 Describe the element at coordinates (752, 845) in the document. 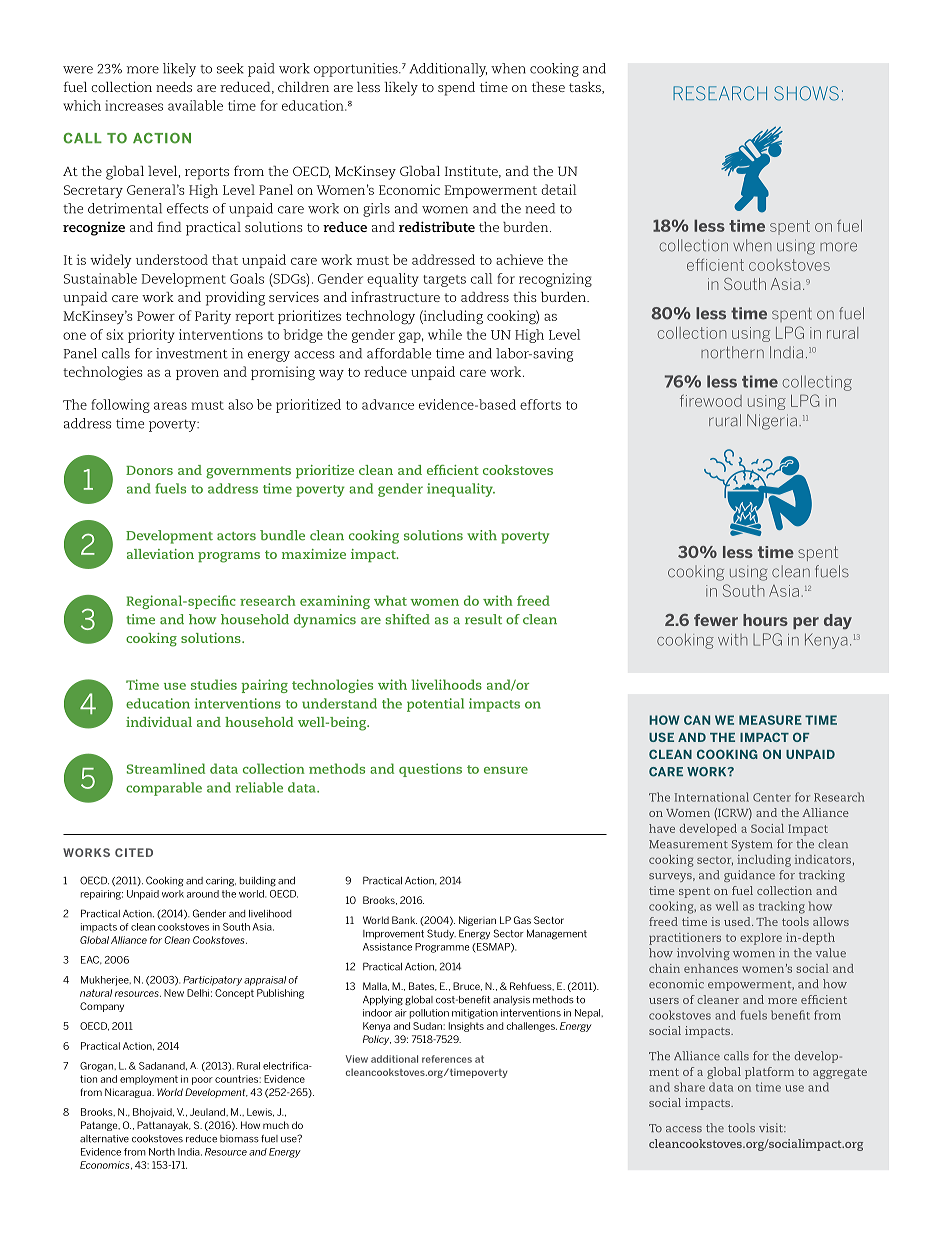

I see `System` at that location.
